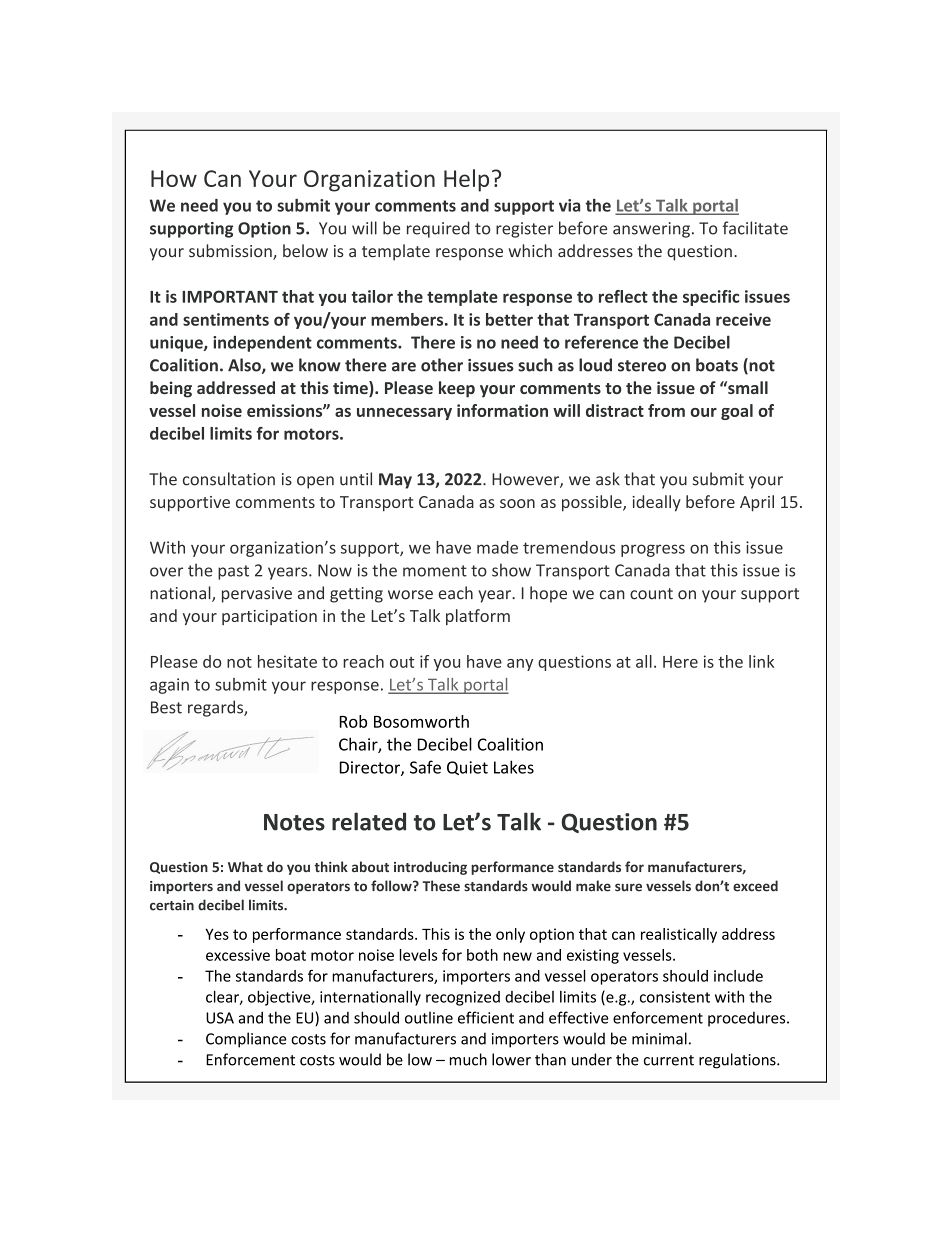 The image size is (952, 1233). I want to click on consultation, so click(229, 479).
